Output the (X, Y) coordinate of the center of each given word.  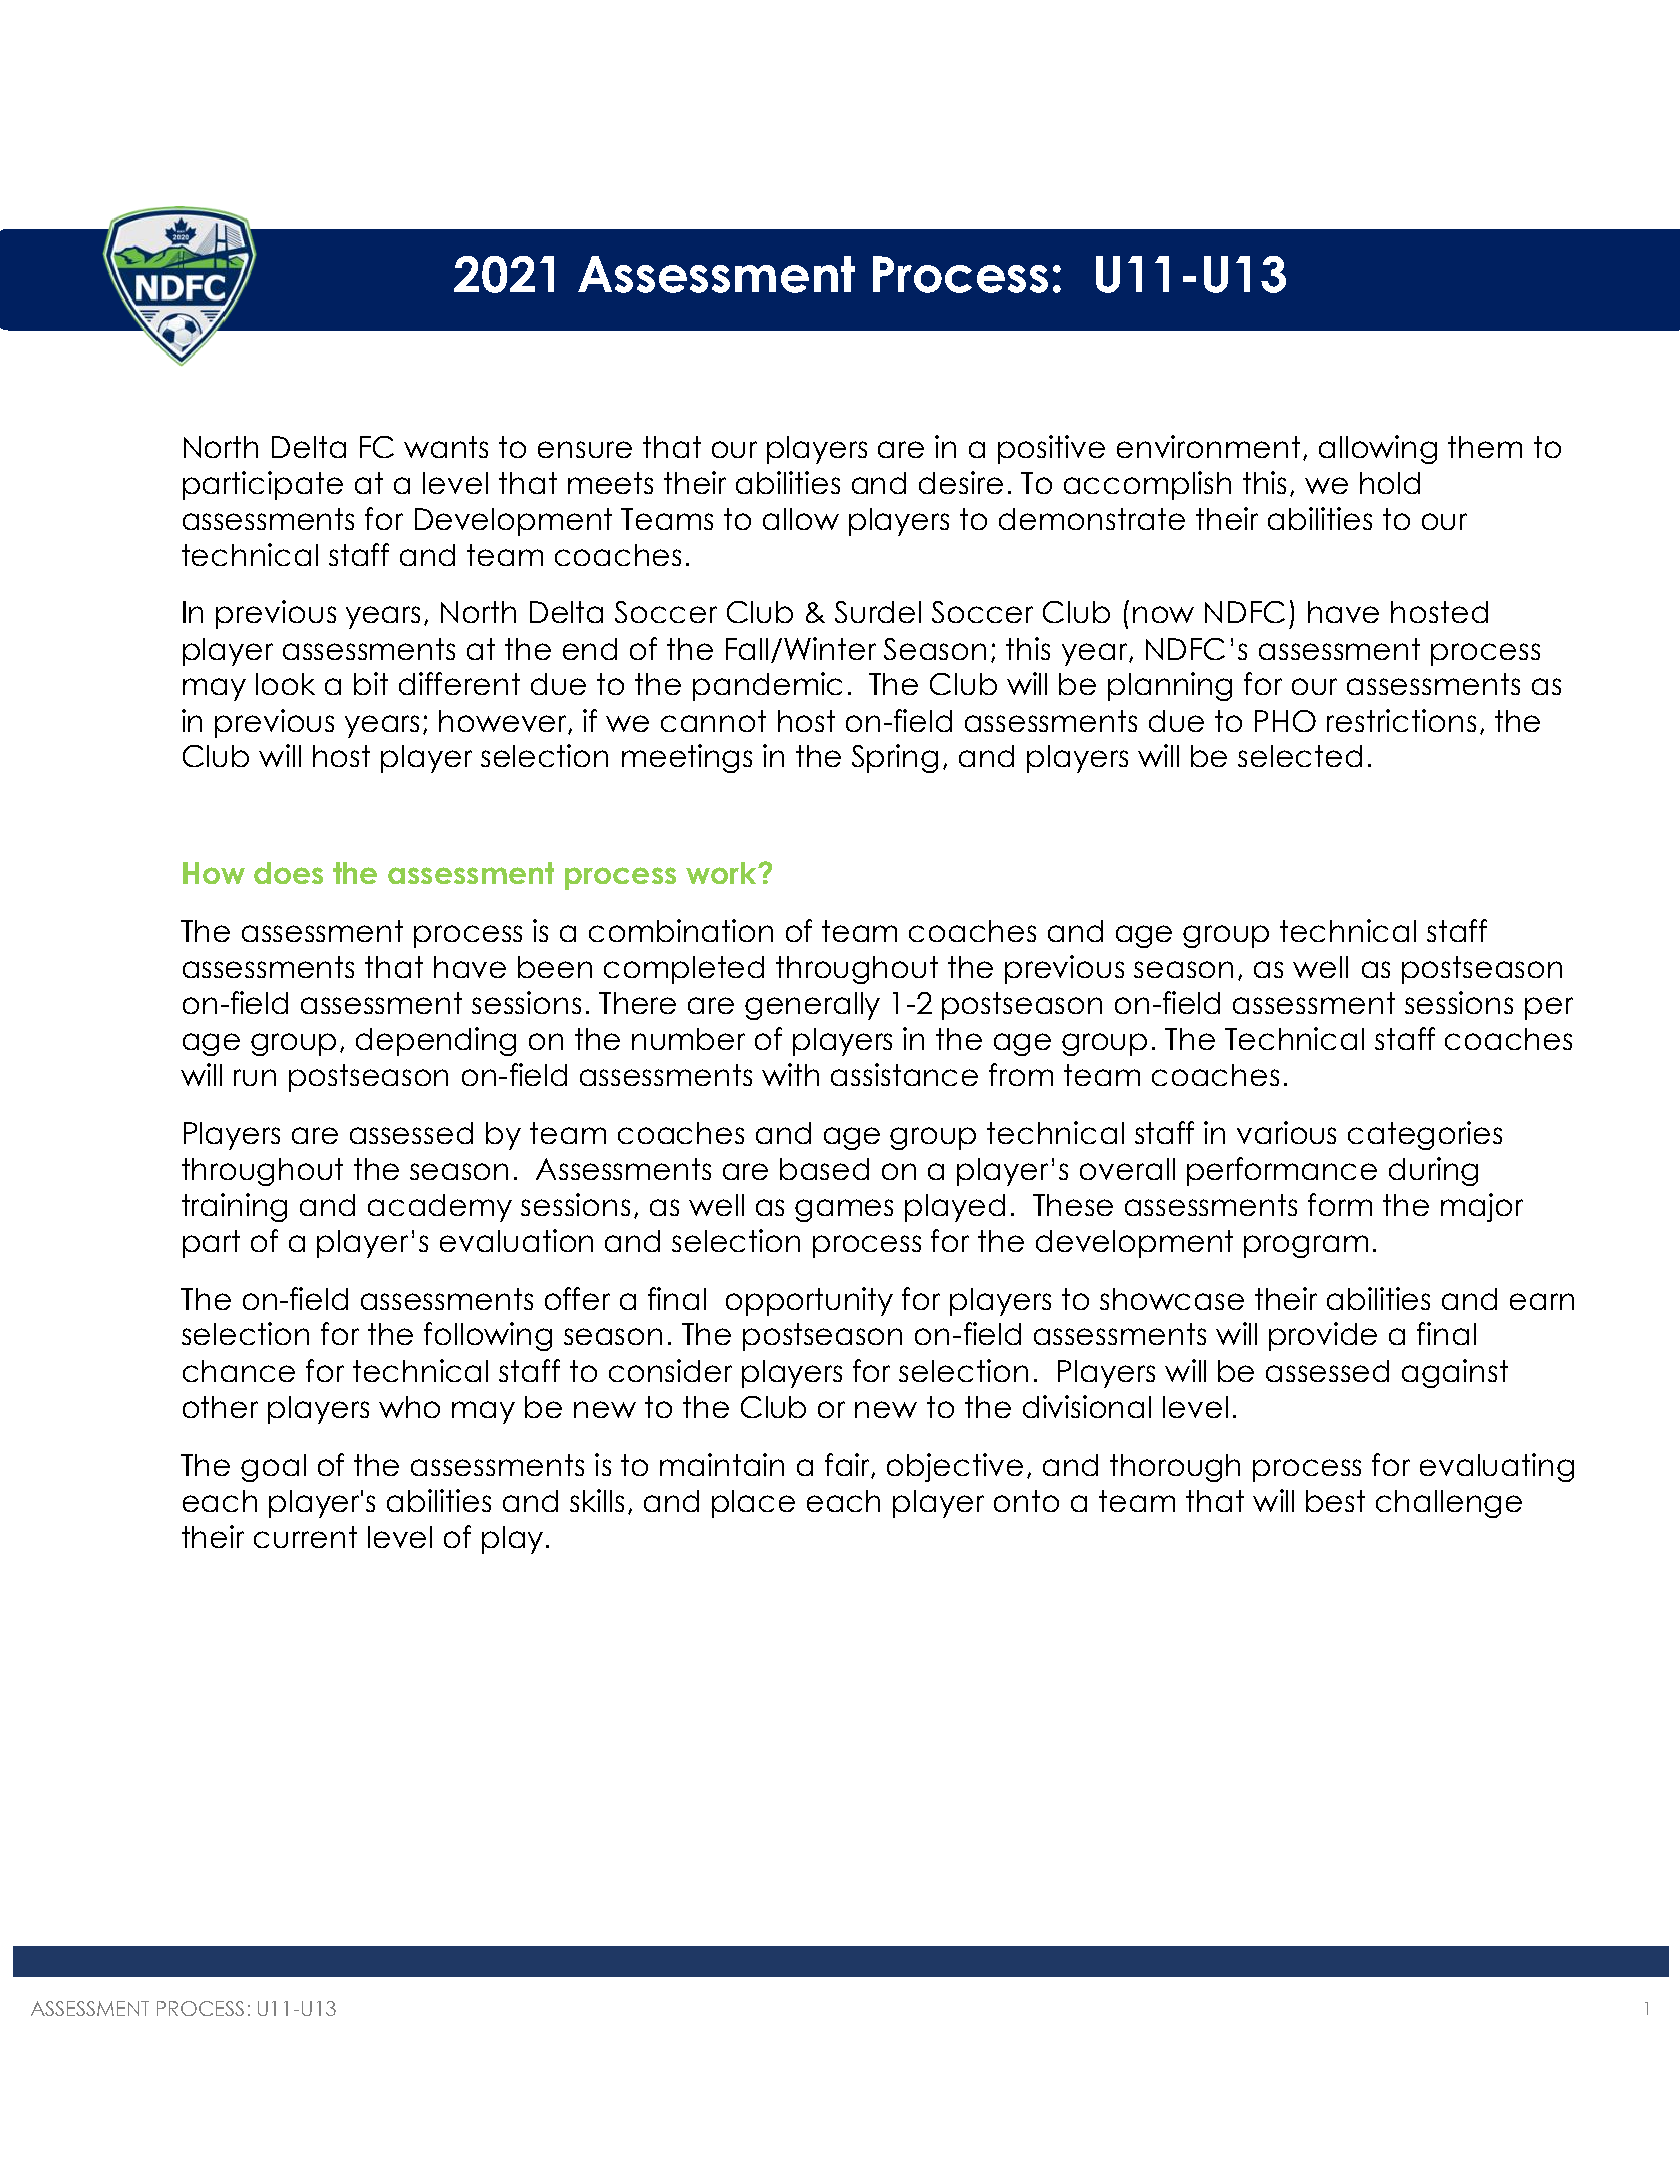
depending (436, 1041)
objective (955, 1467)
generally (812, 1006)
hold (1390, 483)
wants (446, 447)
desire (961, 482)
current (305, 1537)
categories (1425, 1135)
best (1335, 1501)
